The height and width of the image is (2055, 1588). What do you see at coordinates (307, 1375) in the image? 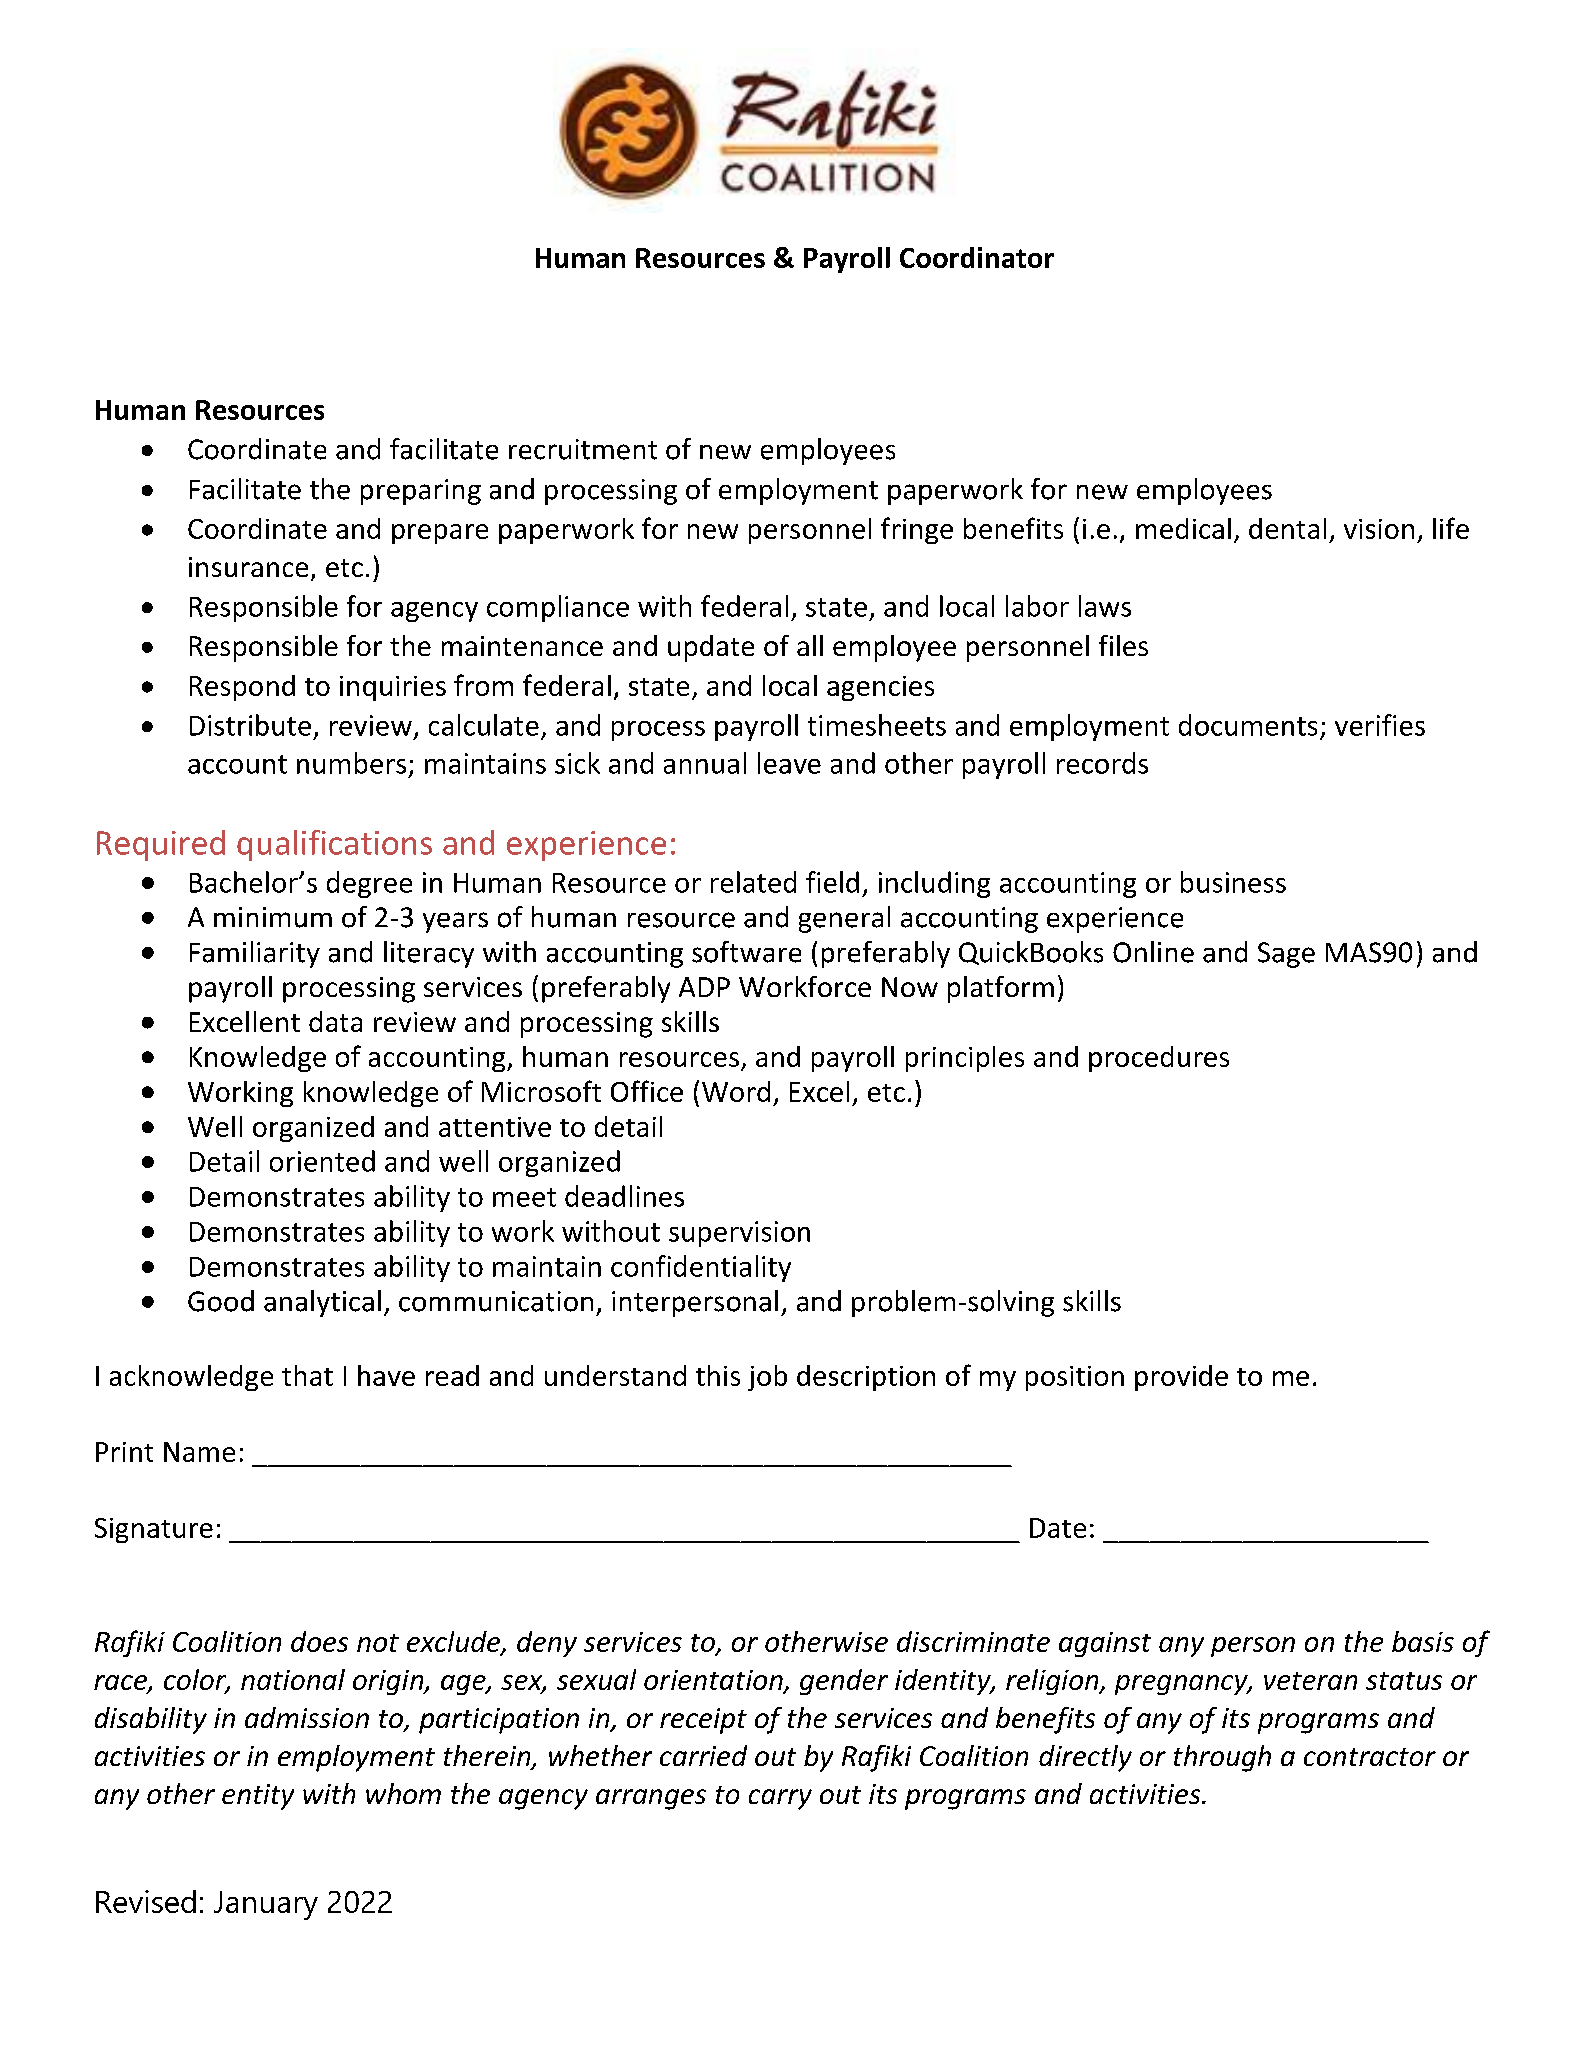
I see `that` at bounding box center [307, 1375].
